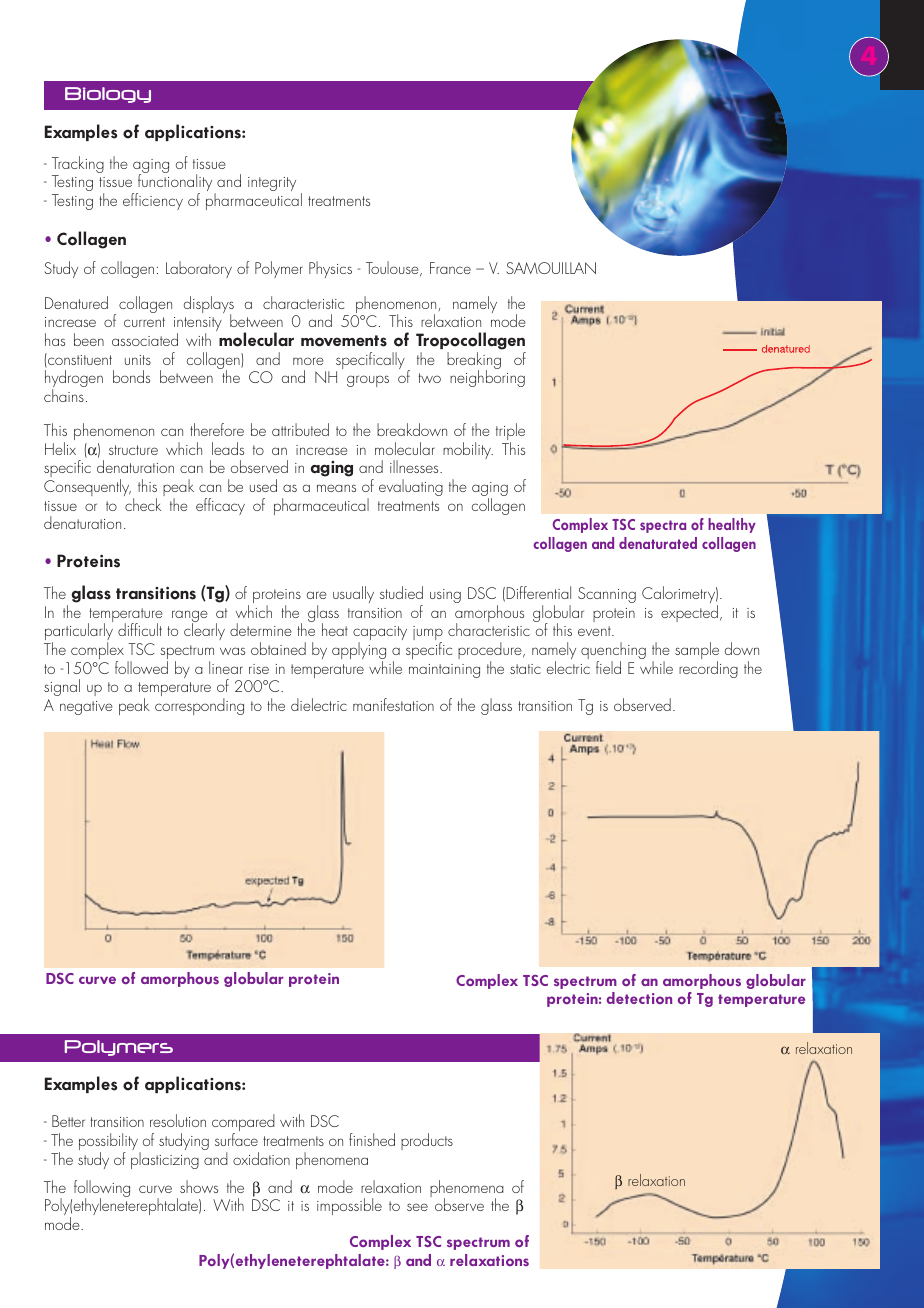  What do you see at coordinates (141, 667) in the screenshot?
I see `followed` at bounding box center [141, 667].
